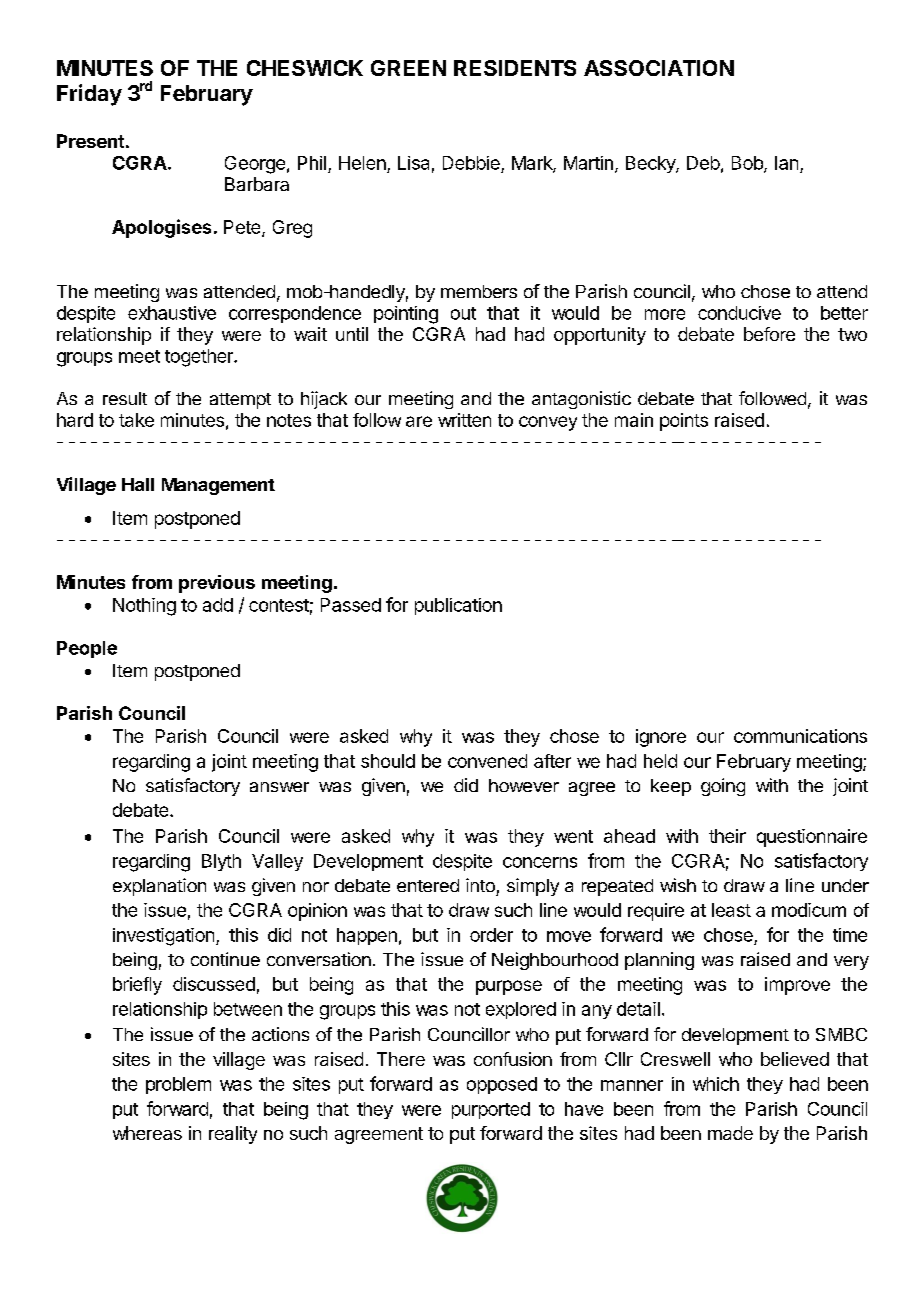 This screenshot has height=1308, width=924. I want to click on out, so click(463, 313).
